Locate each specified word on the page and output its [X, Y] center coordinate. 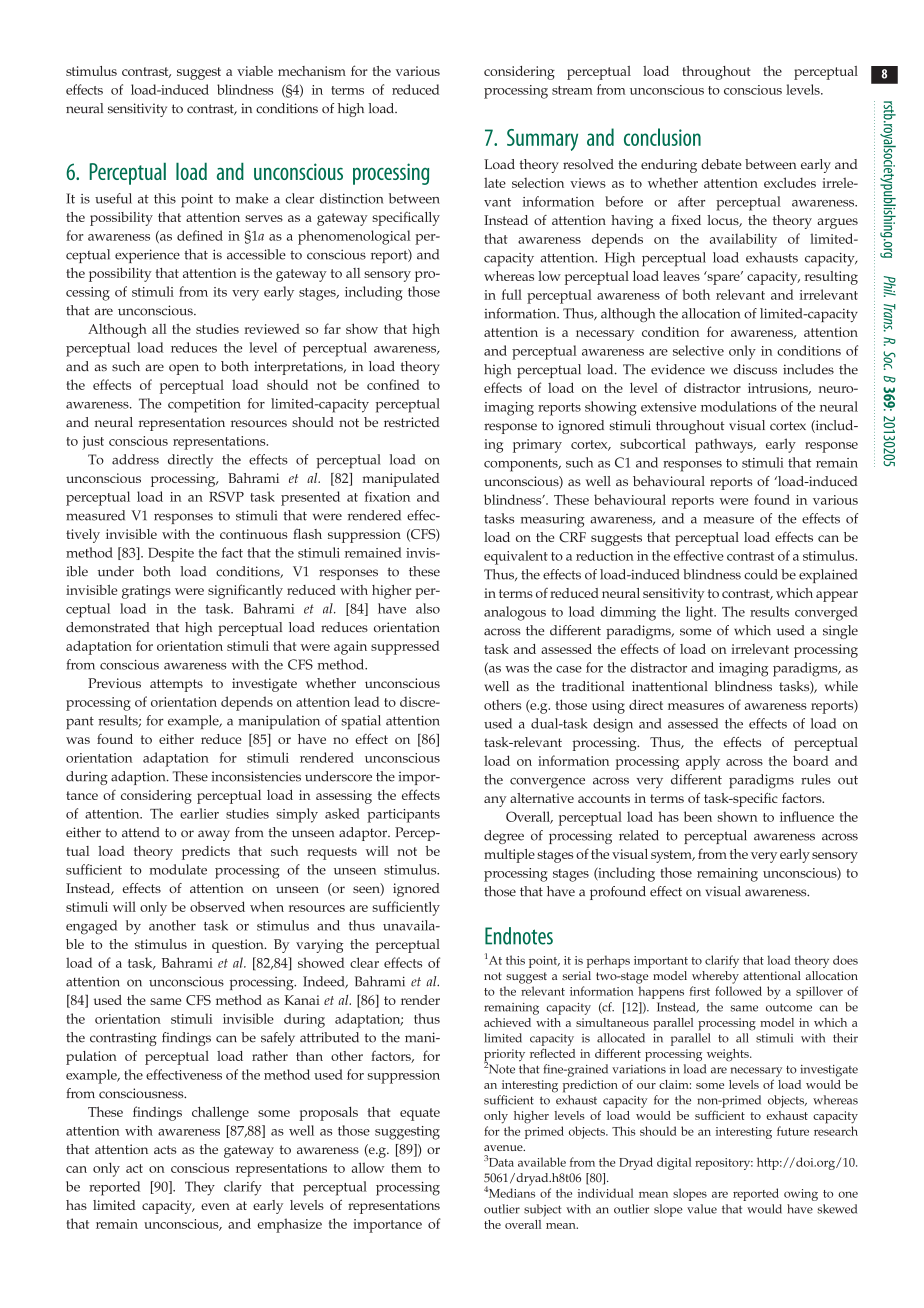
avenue [504, 1148]
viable [255, 71]
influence [807, 816]
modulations [739, 406]
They [200, 1188]
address [135, 459]
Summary [542, 140]
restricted [411, 422]
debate [721, 164]
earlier [199, 813]
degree [504, 837]
